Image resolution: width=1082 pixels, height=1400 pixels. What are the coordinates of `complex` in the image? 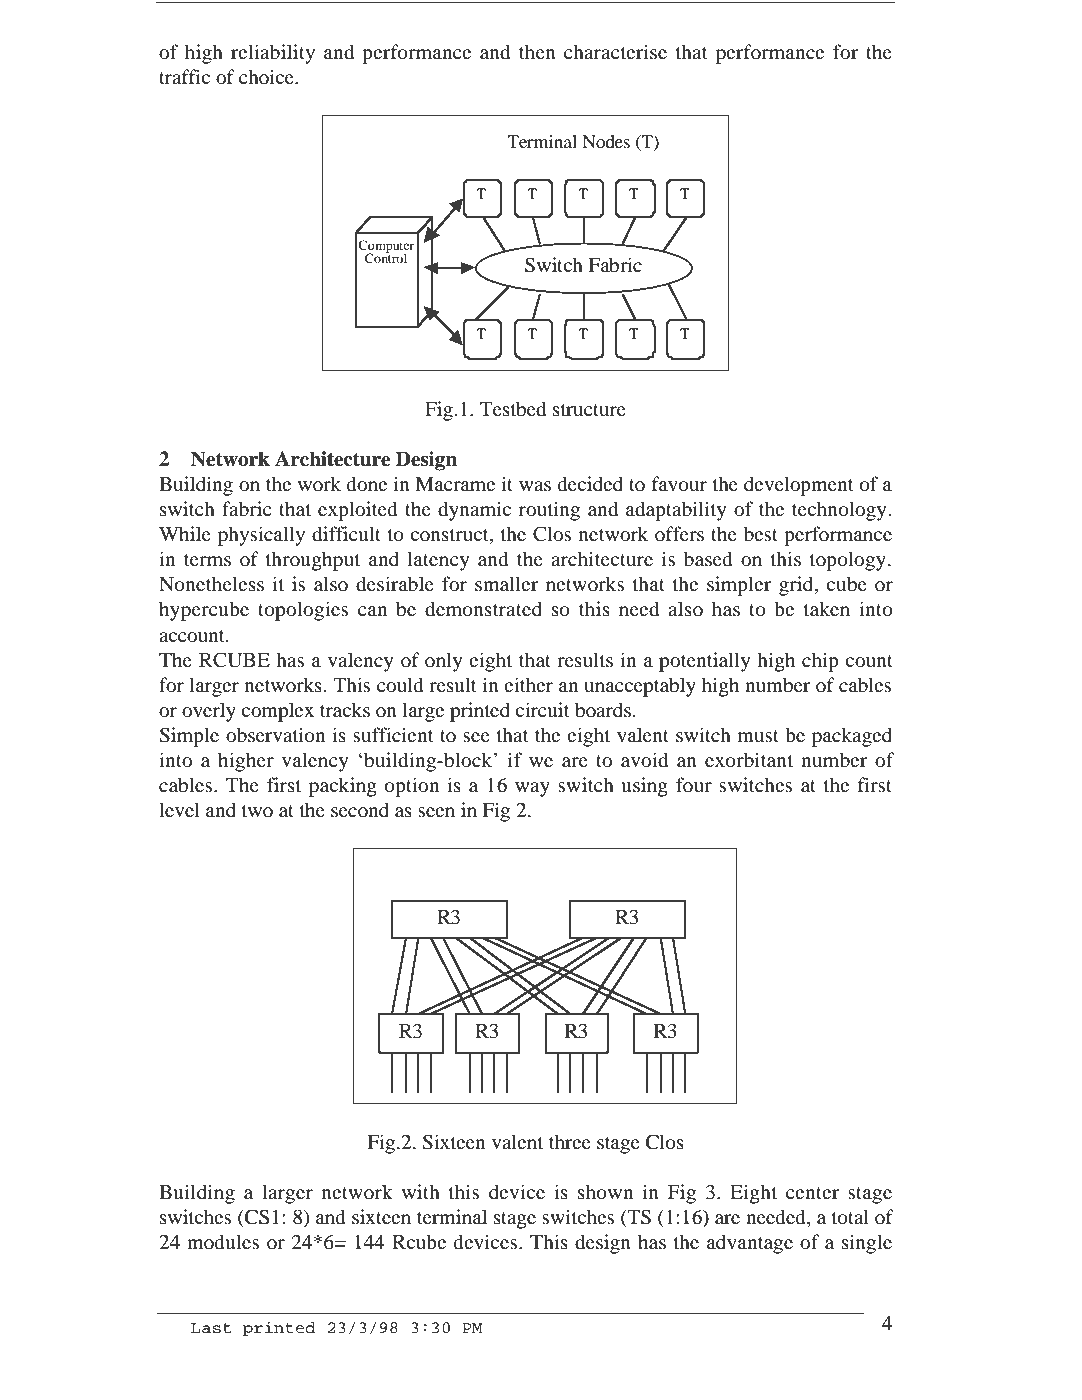 It's located at (277, 712).
